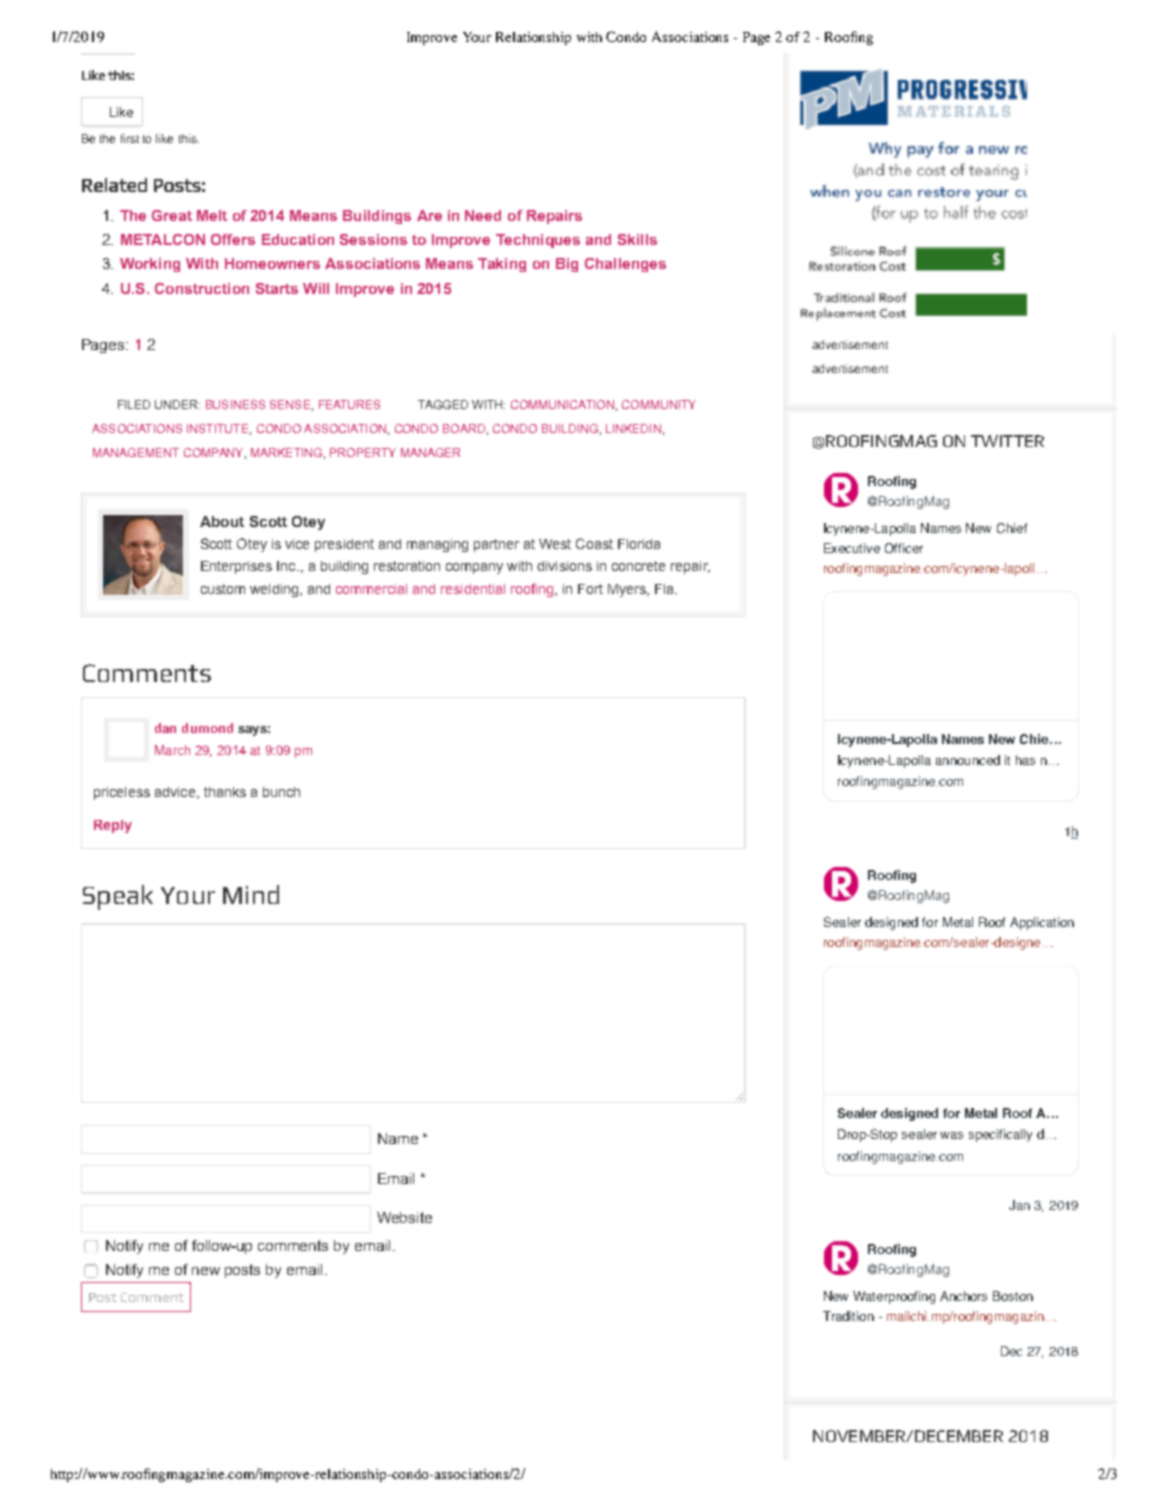  What do you see at coordinates (590, 589) in the image?
I see `Fort` at bounding box center [590, 589].
